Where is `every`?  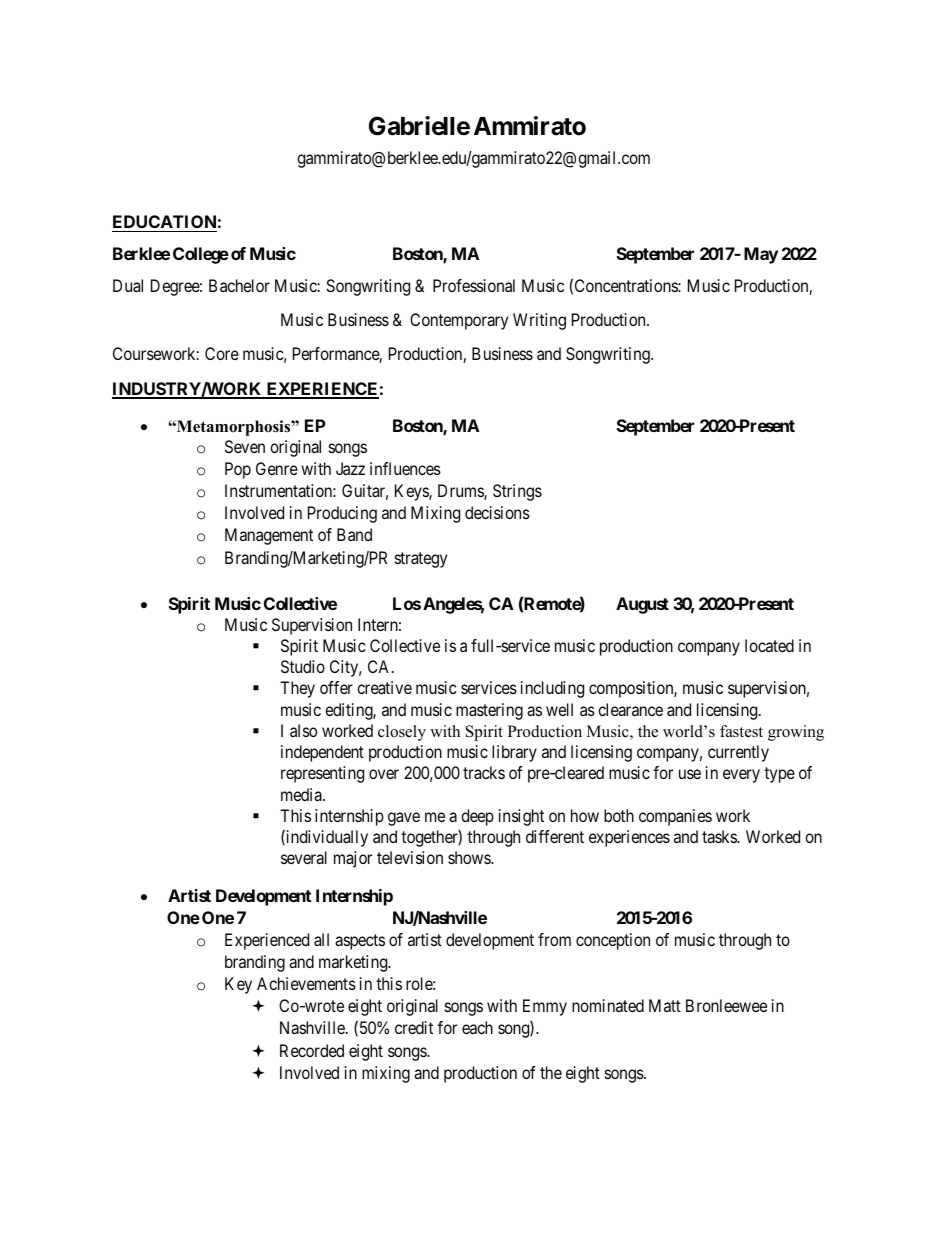 every is located at coordinates (741, 776).
